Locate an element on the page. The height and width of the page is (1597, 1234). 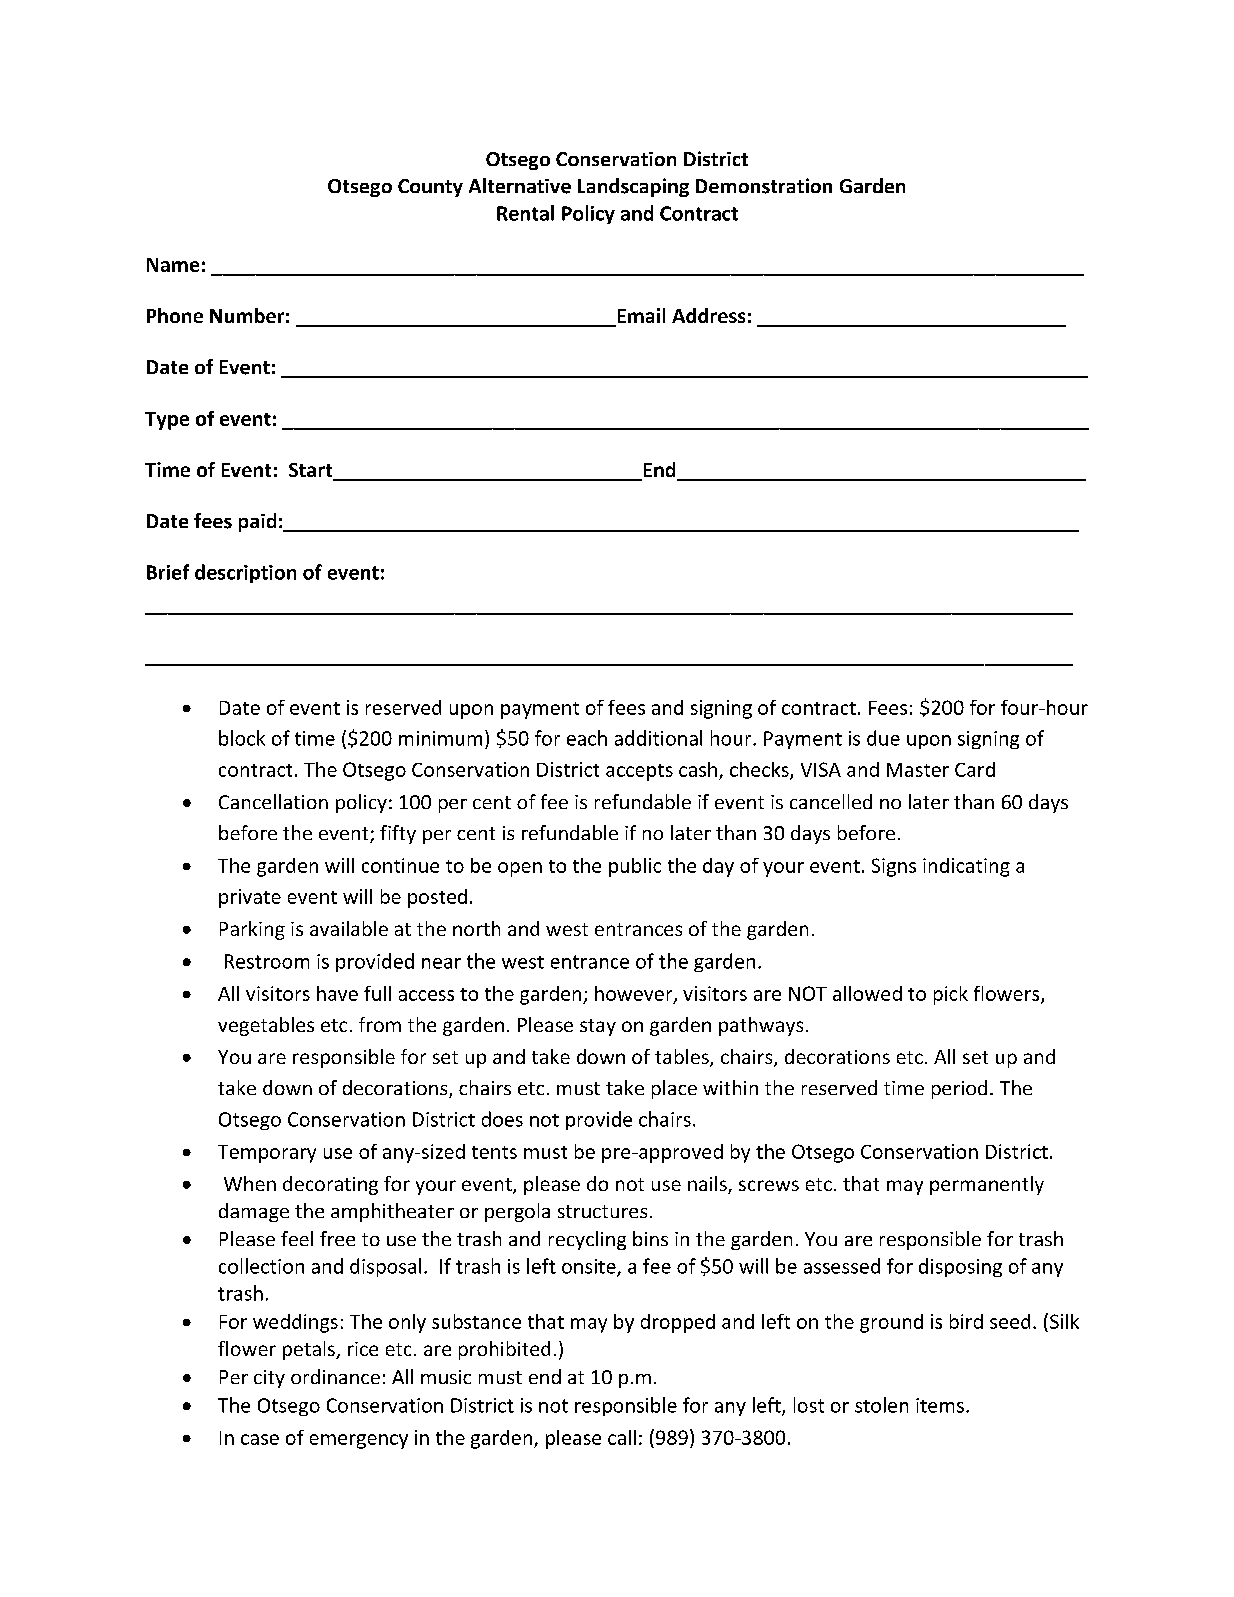
Card is located at coordinates (975, 769).
